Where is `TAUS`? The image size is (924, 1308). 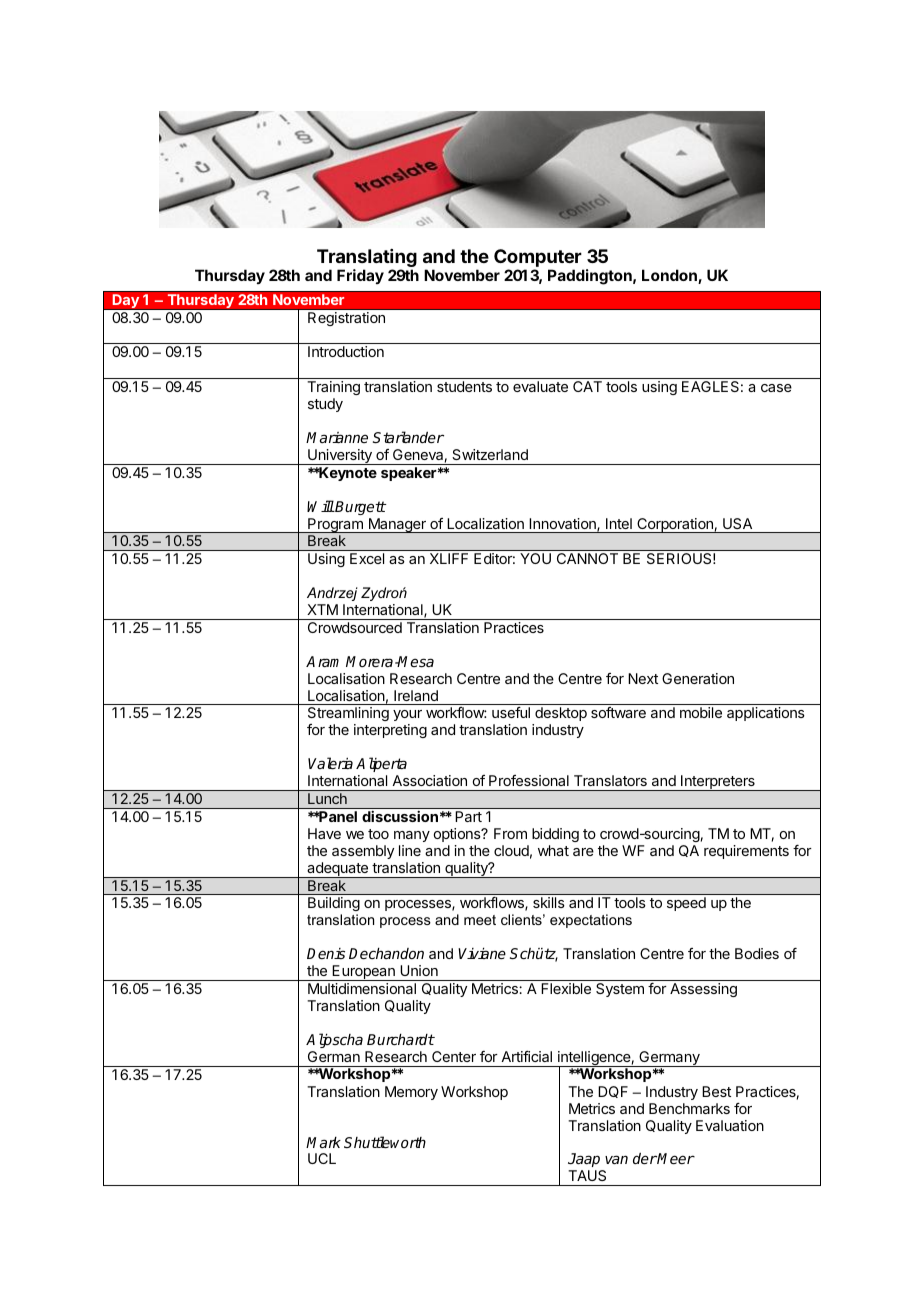
TAUS is located at coordinates (587, 1175).
